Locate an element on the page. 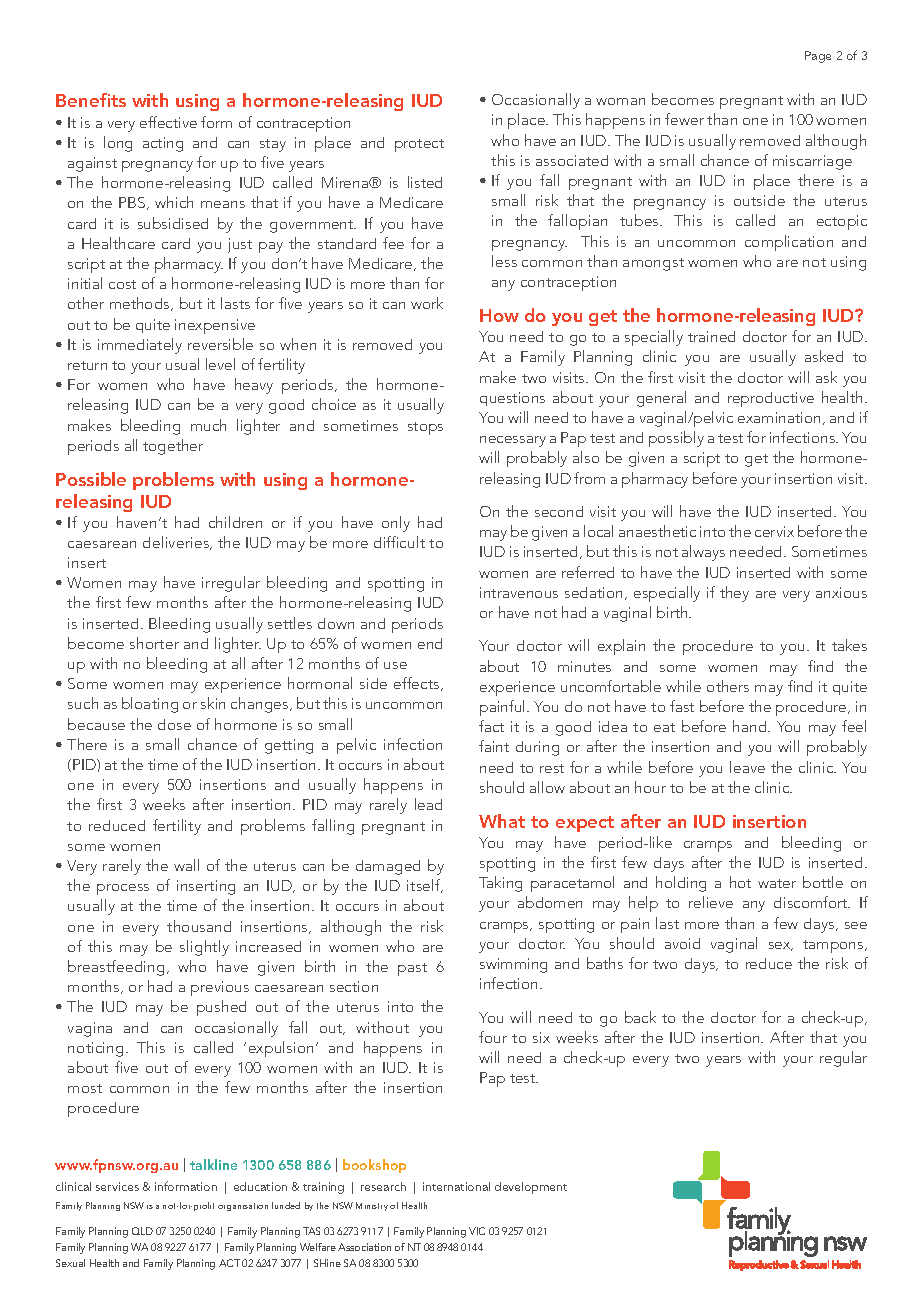  necessary is located at coordinates (513, 441).
